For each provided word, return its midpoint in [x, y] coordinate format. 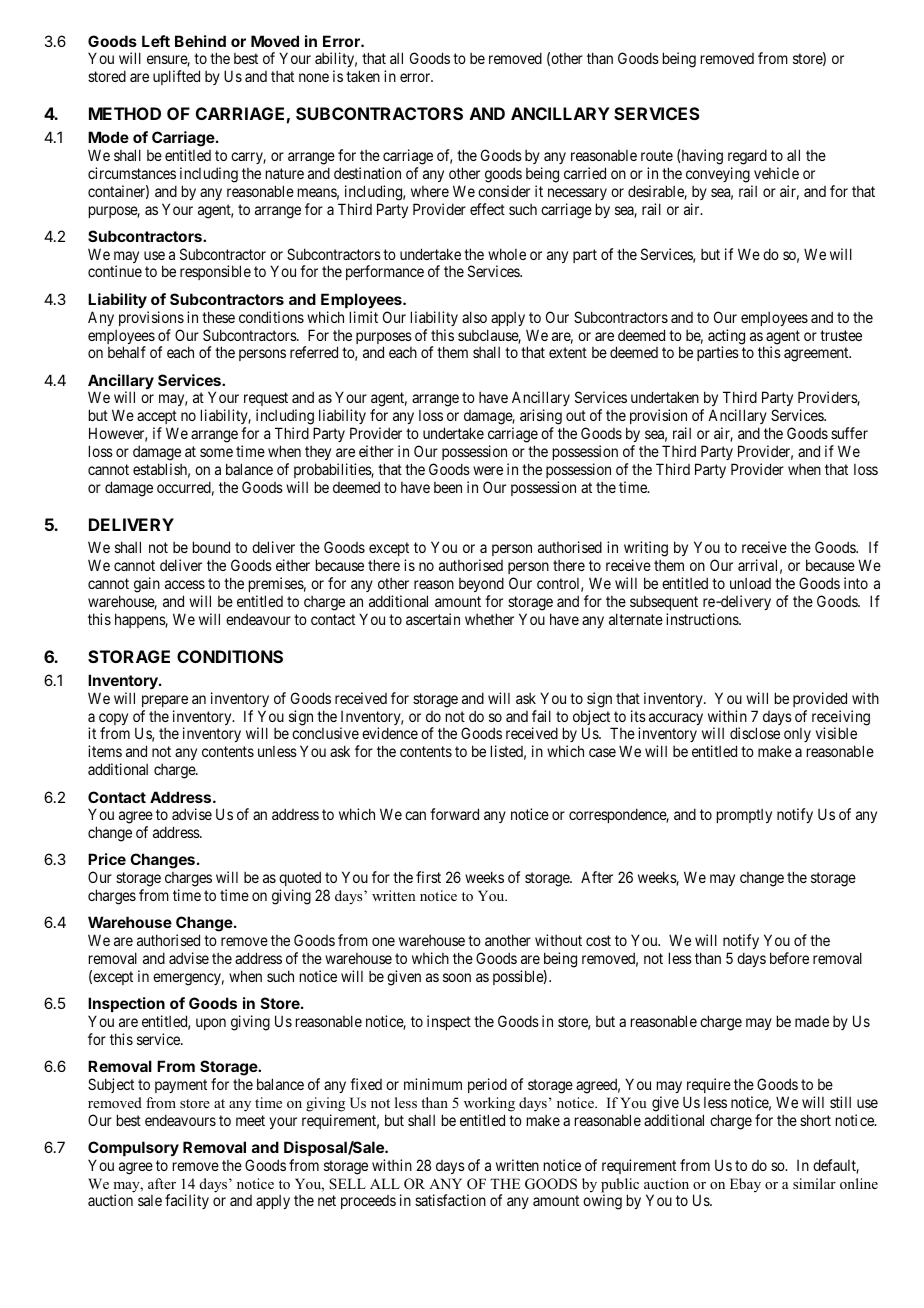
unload [750, 583]
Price [107, 859]
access [185, 584]
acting [726, 338]
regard [747, 157]
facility [187, 1201]
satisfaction [450, 1200]
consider [504, 191]
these [218, 317]
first [428, 877]
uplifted [176, 77]
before [789, 958]
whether [489, 619]
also [474, 317]
